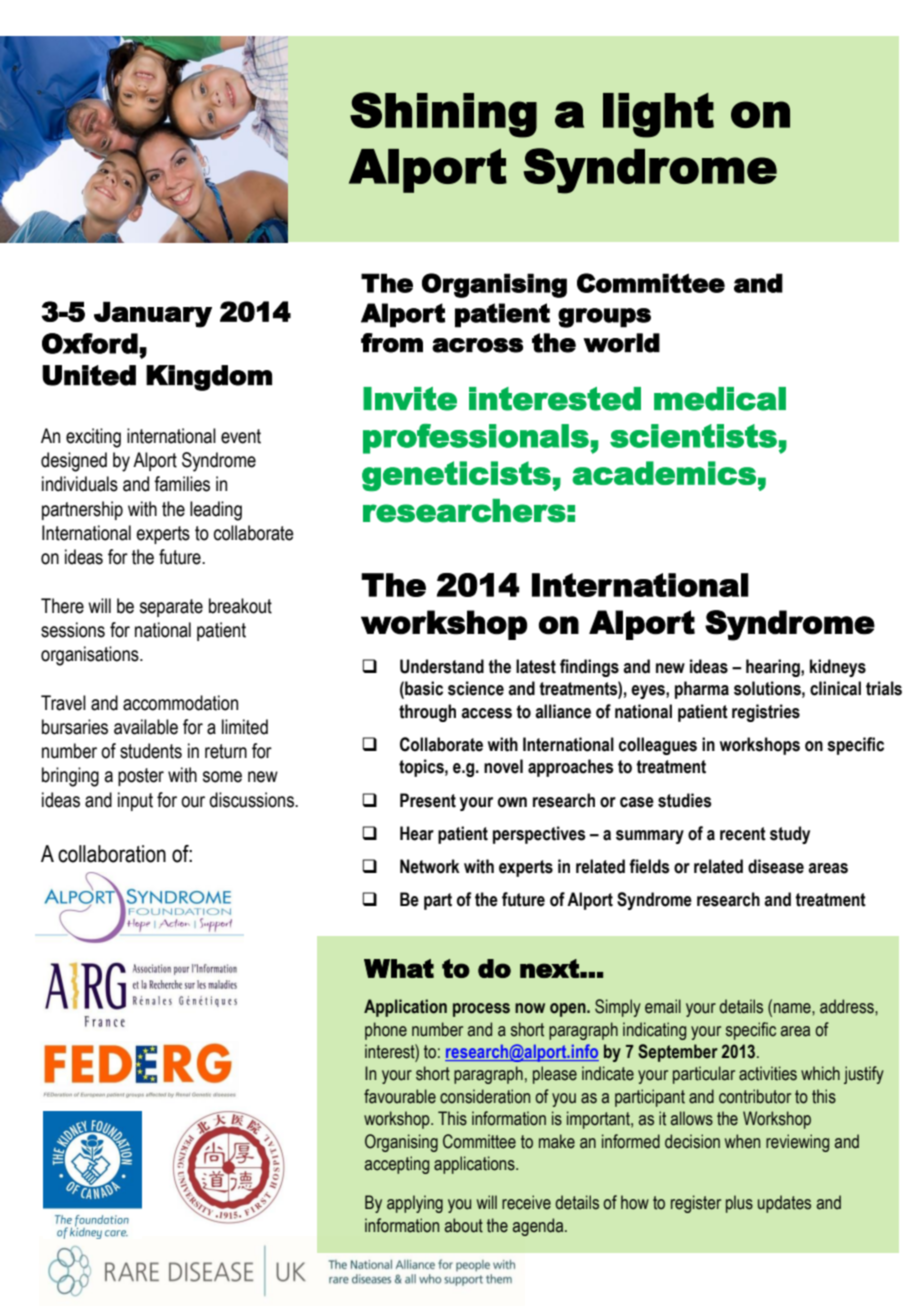  Describe the element at coordinates (835, 688) in the document. I see `clinical` at that location.
